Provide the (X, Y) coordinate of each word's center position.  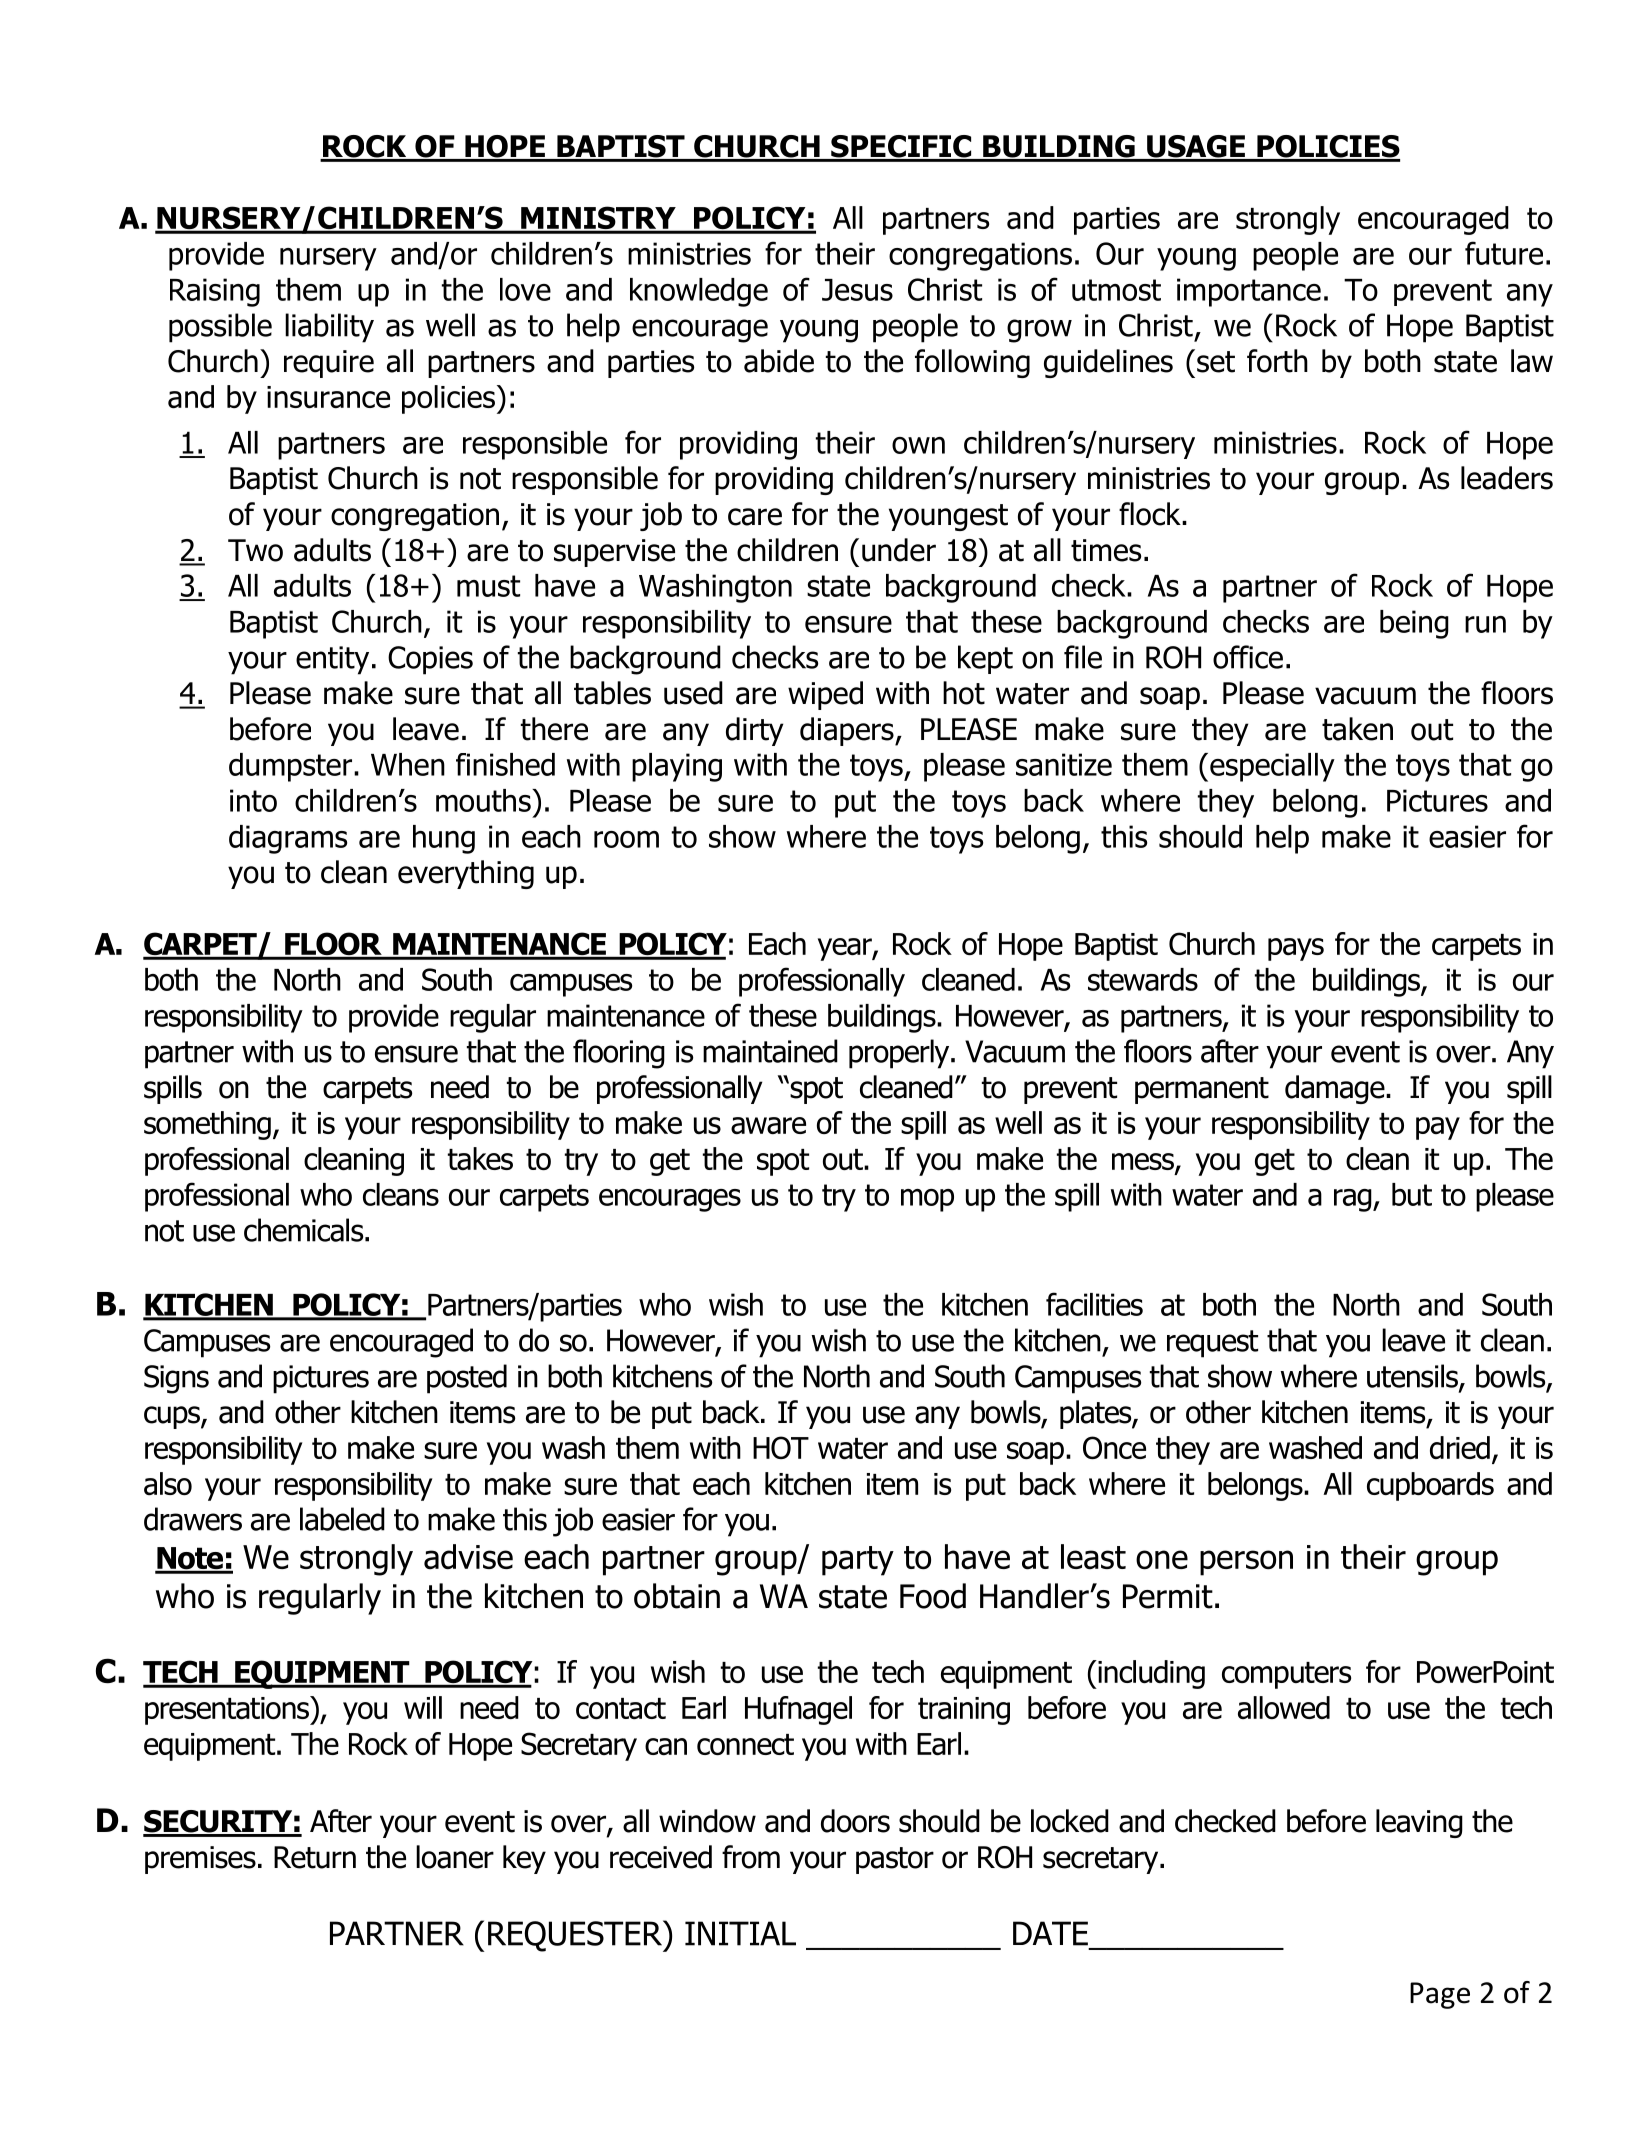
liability (329, 328)
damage (1336, 1089)
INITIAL (740, 1933)
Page (1440, 1995)
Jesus (857, 290)
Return (315, 1857)
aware (768, 1125)
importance (1249, 292)
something (207, 1125)
